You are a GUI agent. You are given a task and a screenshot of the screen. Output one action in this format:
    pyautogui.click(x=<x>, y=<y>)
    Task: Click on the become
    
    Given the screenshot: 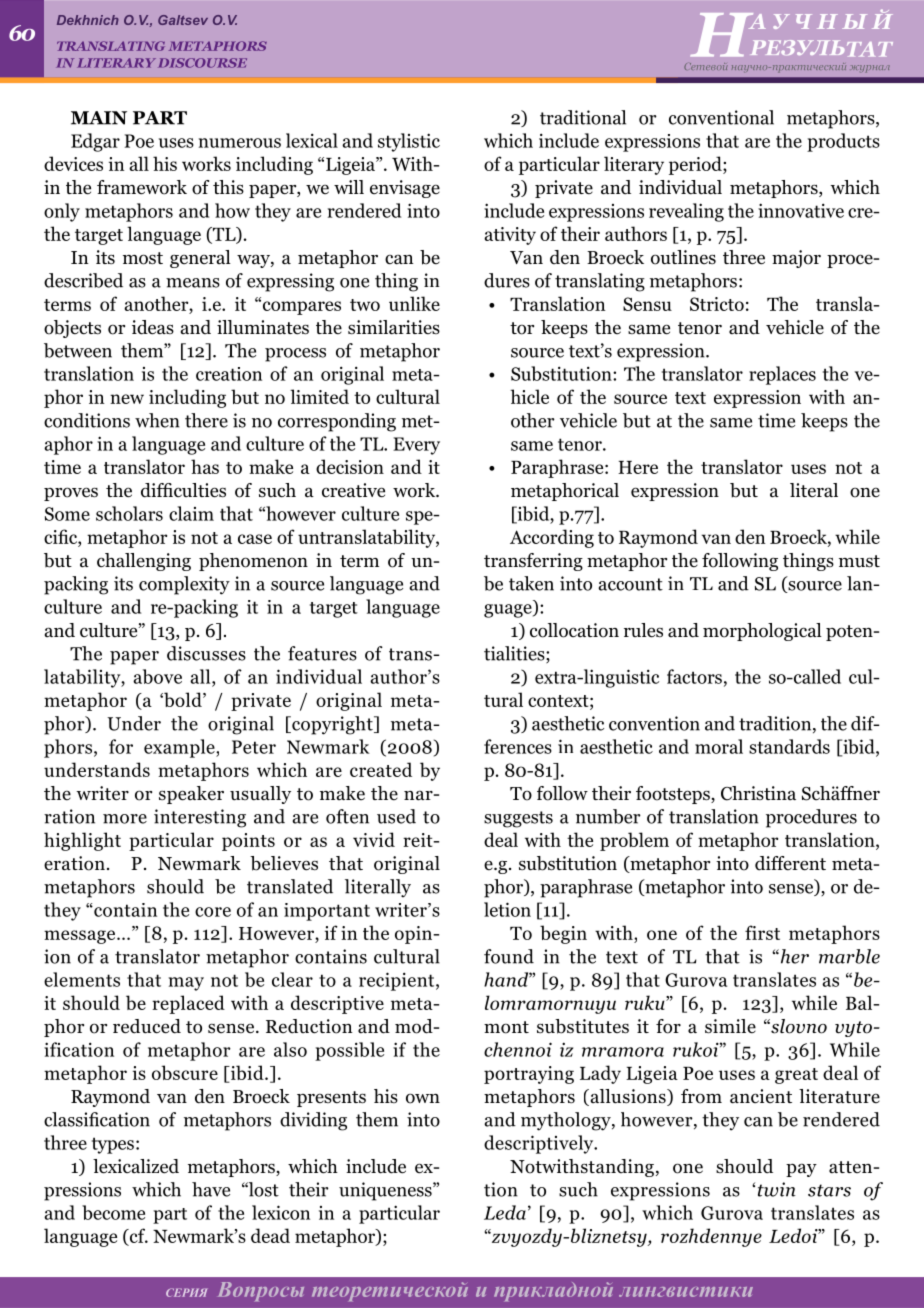 What is the action you would take?
    pyautogui.click(x=113, y=1212)
